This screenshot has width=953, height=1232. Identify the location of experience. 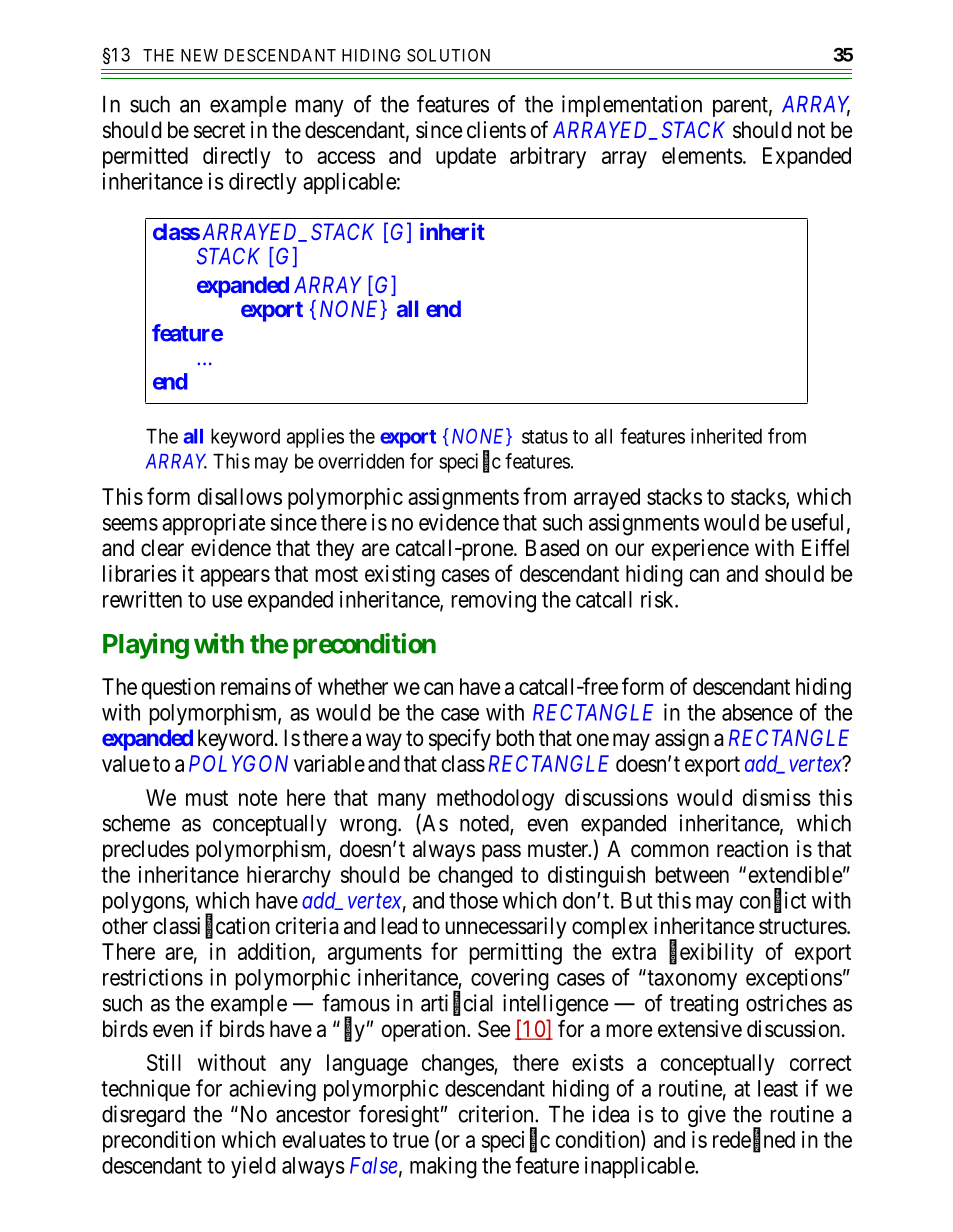
(700, 550).
